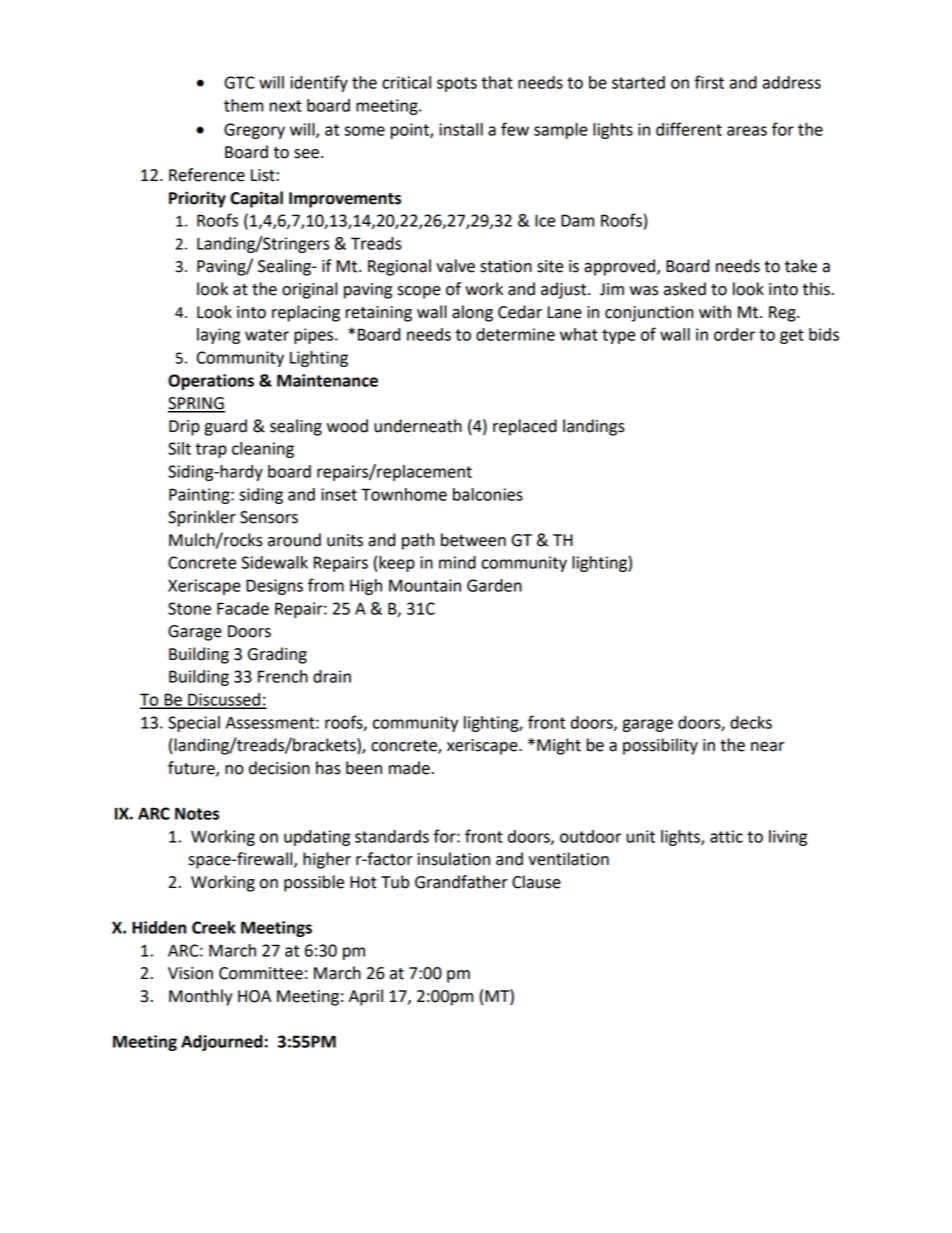 This document has width=952, height=1233. What do you see at coordinates (224, 700) in the document?
I see `Discussed` at bounding box center [224, 700].
